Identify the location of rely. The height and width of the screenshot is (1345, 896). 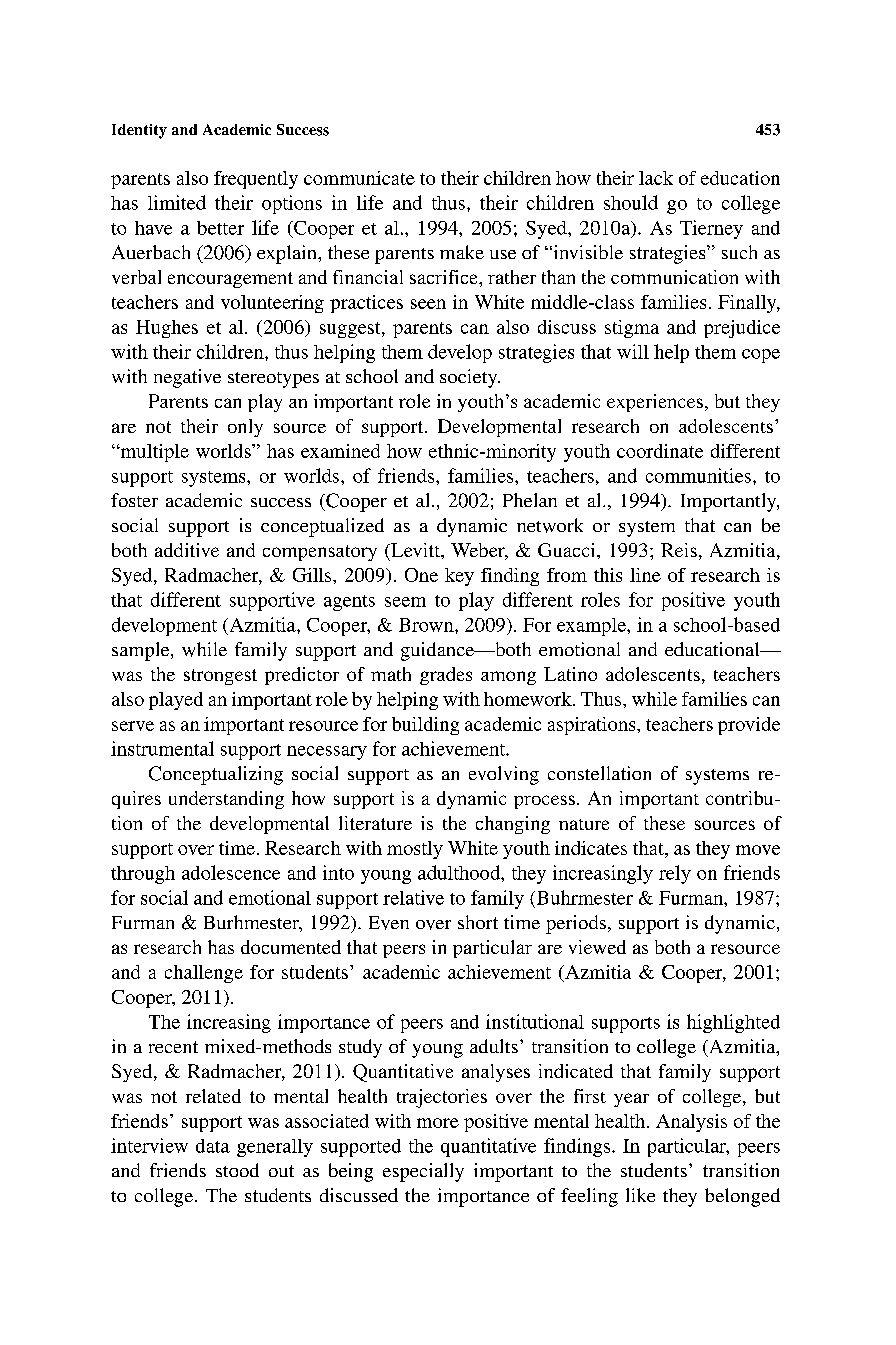
(675, 874).
